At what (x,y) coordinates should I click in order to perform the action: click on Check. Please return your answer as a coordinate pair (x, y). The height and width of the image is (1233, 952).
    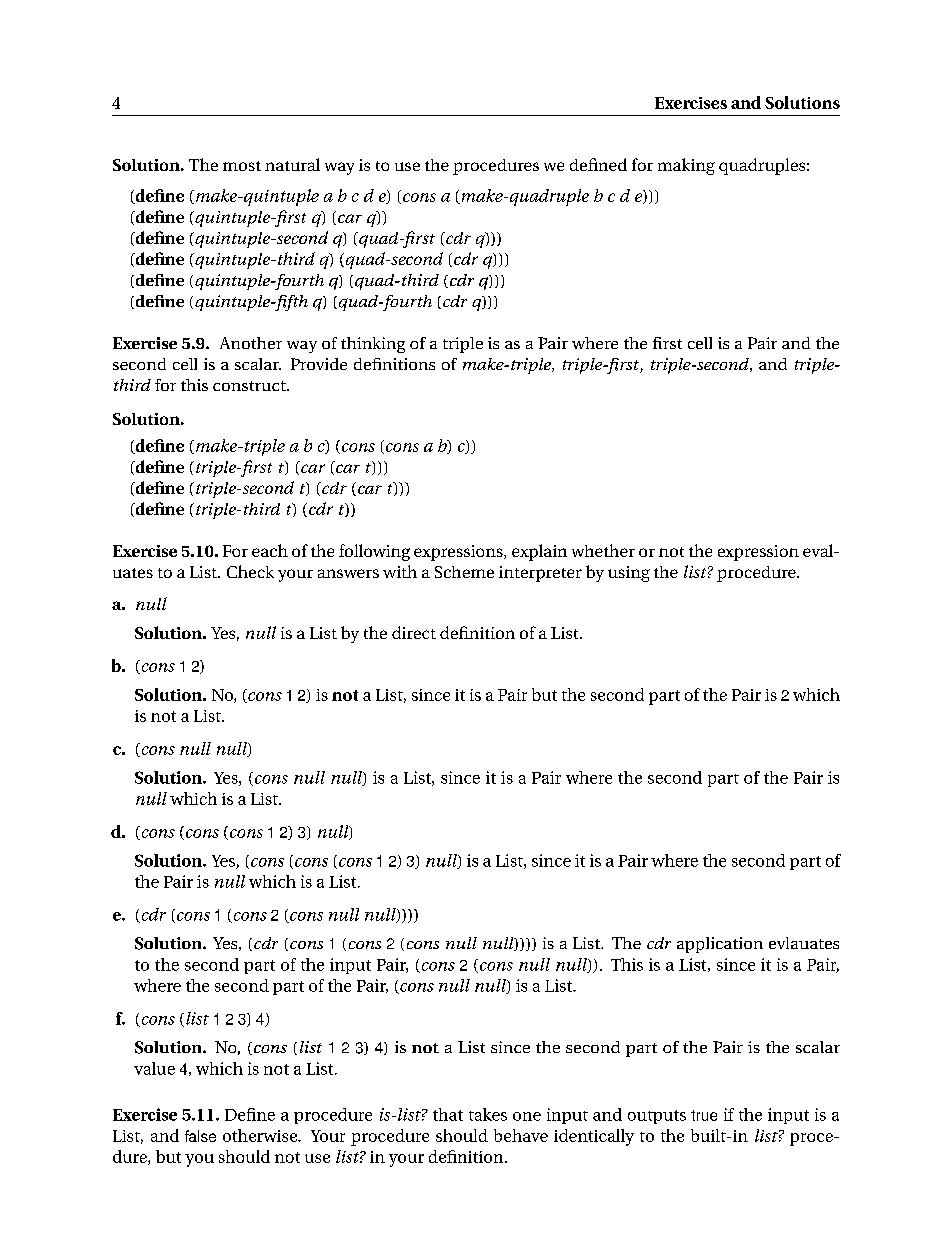
    Looking at the image, I should click on (250, 571).
